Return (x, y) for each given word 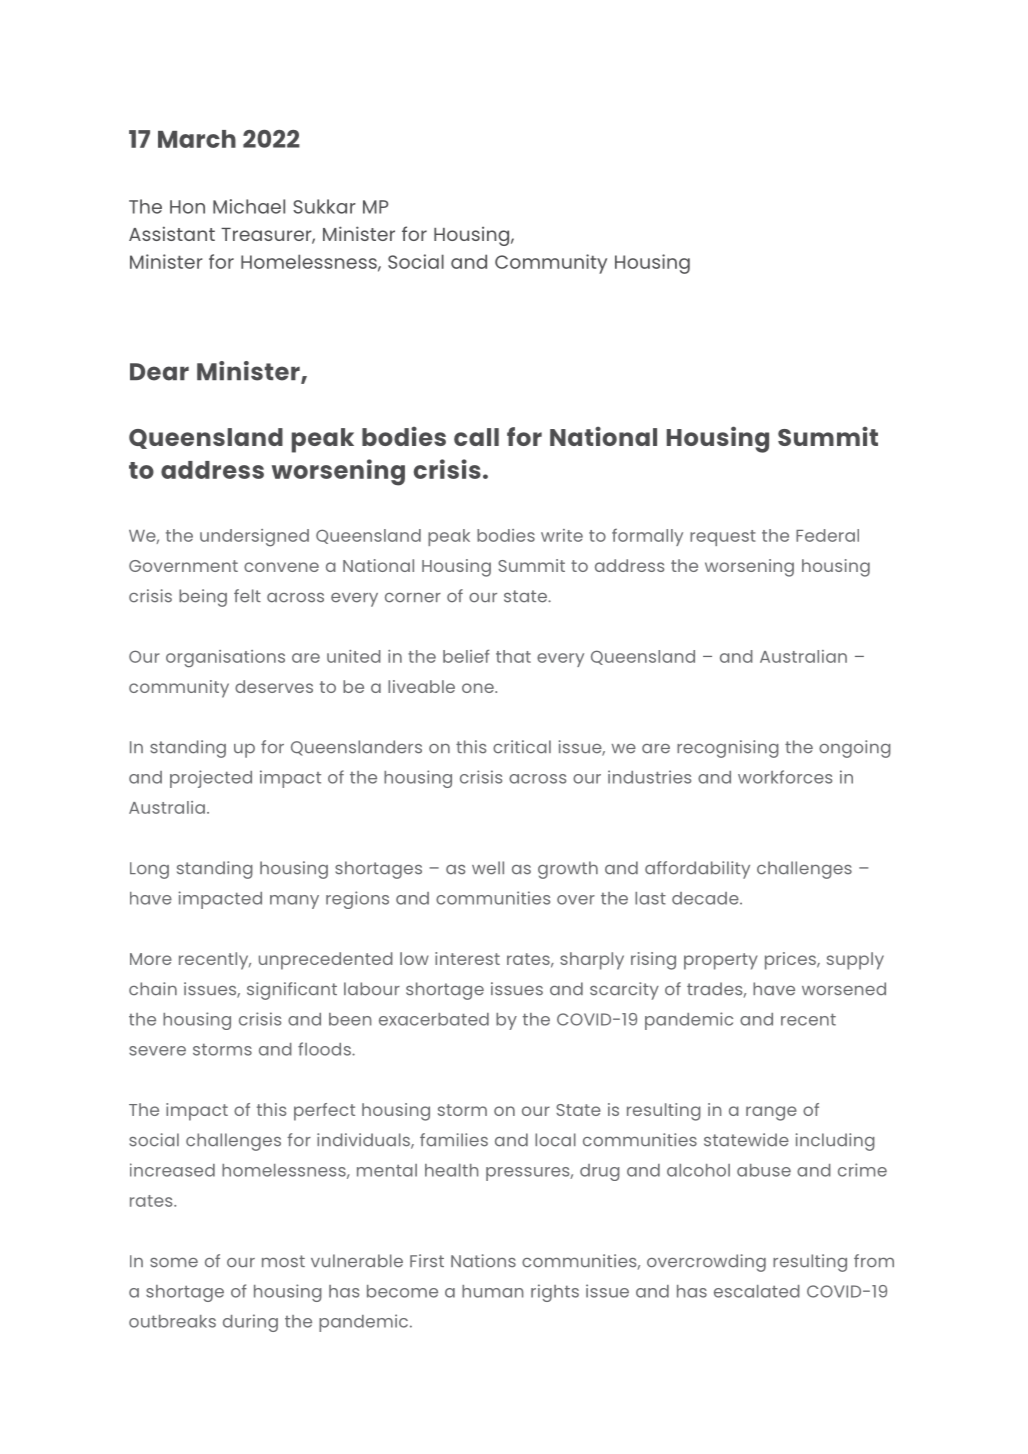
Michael (249, 206)
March (197, 139)
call (476, 437)
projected (211, 779)
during (250, 1323)
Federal (827, 535)
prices (791, 961)
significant (292, 991)
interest (467, 958)
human (492, 1291)
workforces (785, 777)
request (723, 538)
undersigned (254, 538)
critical (522, 747)
